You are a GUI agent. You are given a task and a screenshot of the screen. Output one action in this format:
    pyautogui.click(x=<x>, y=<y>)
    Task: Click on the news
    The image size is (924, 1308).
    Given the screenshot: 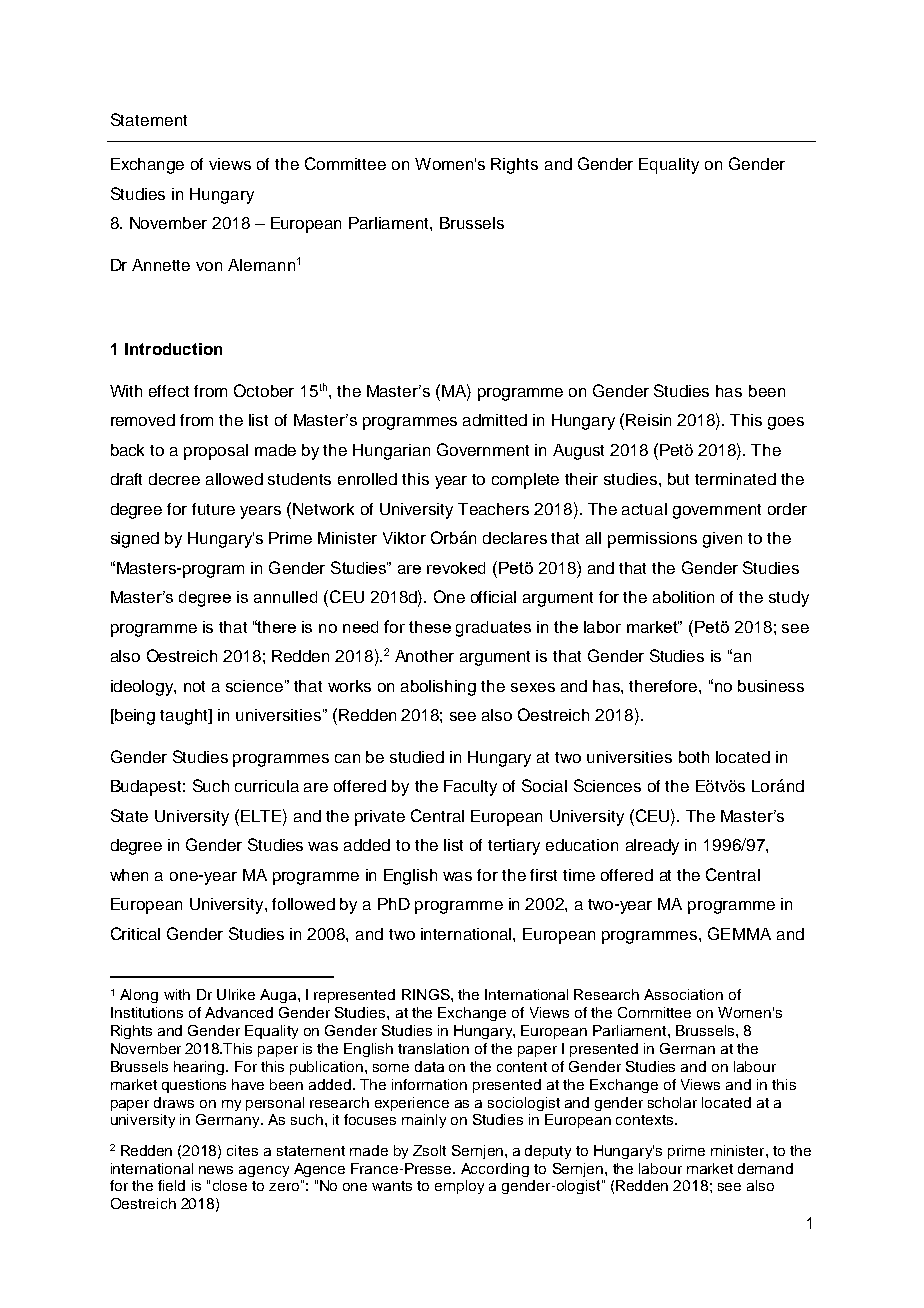 What is the action you would take?
    pyautogui.click(x=216, y=1170)
